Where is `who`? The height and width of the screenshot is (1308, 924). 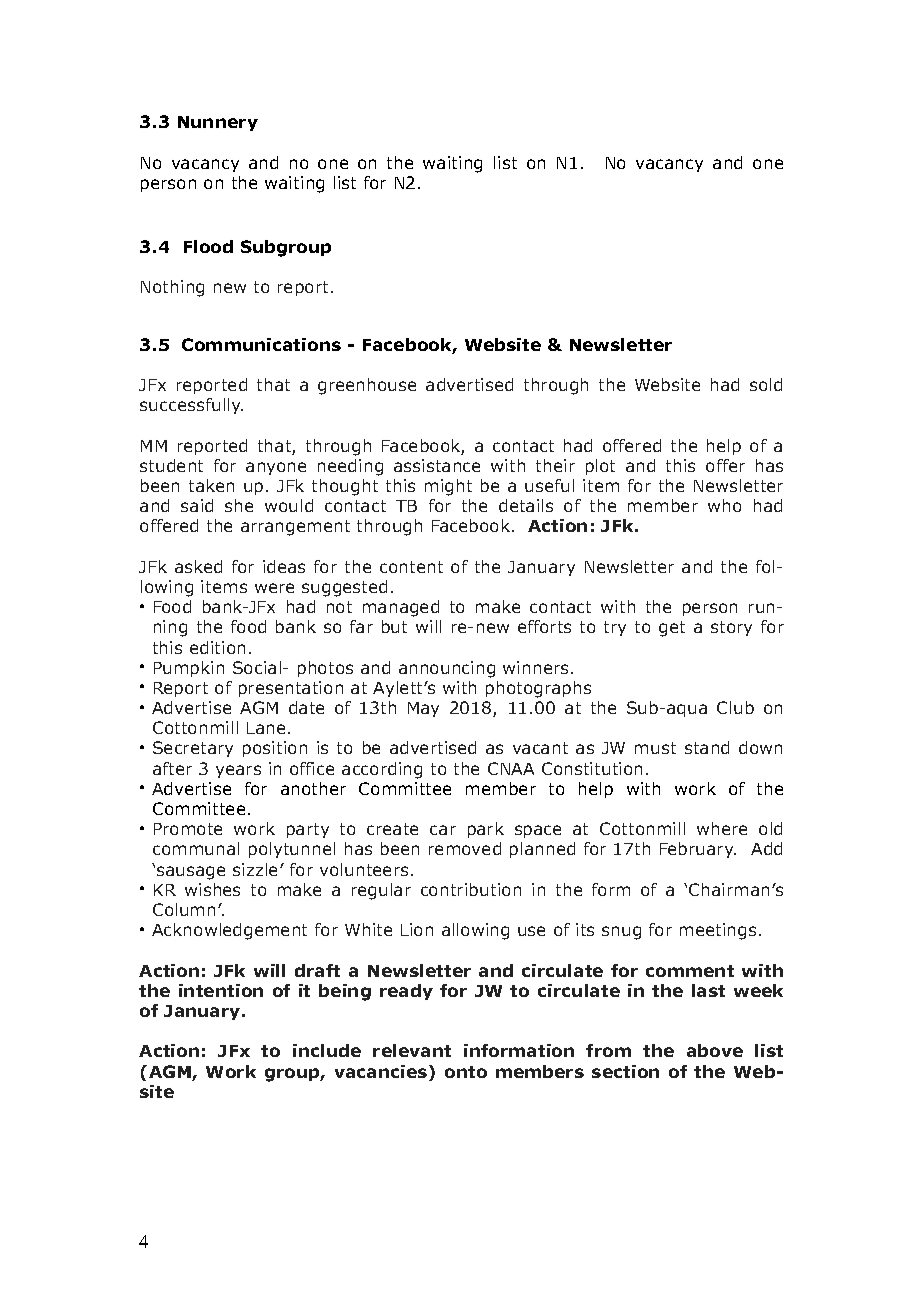 who is located at coordinates (724, 505).
